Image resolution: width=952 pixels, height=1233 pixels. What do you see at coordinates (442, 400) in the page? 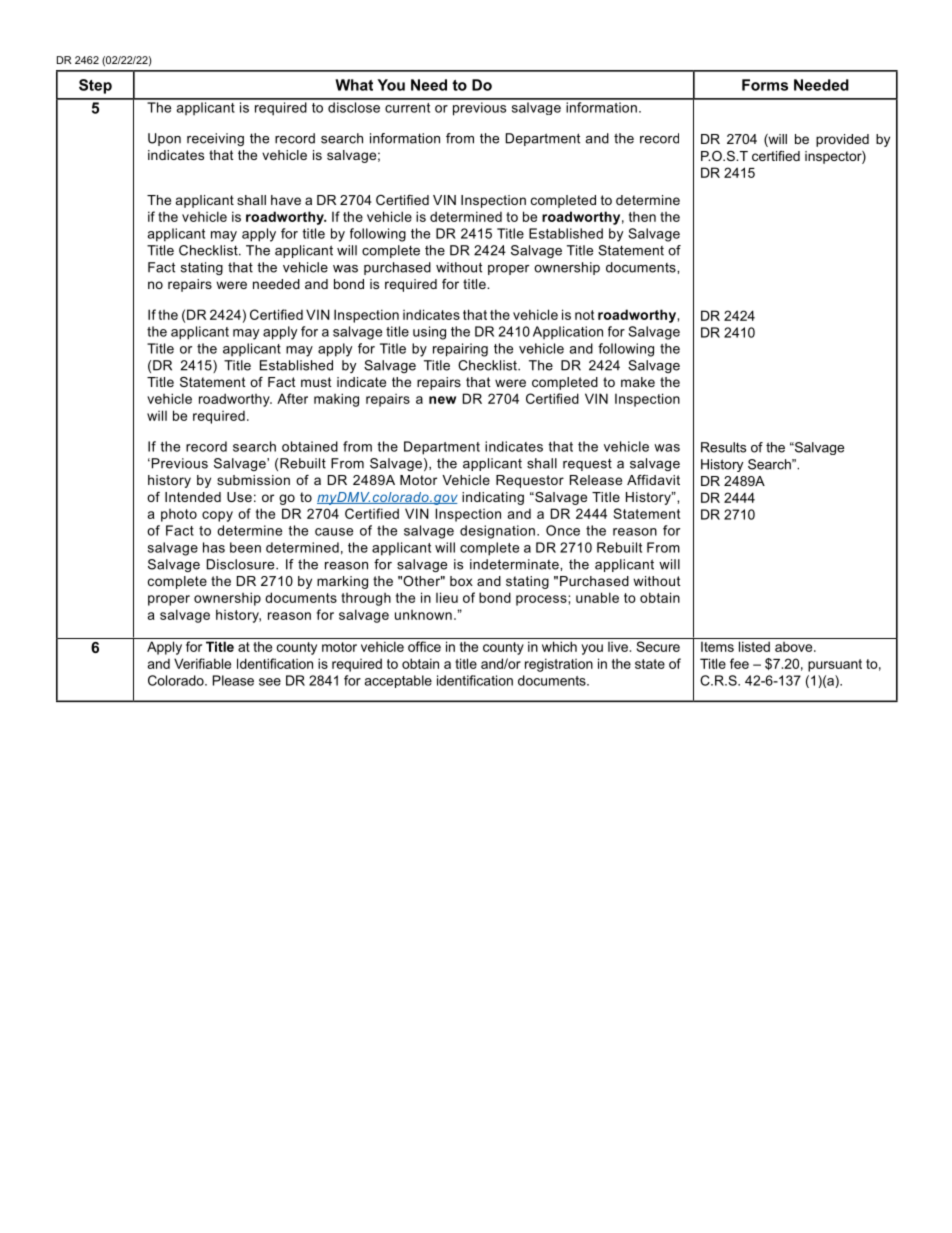
I see `new` at bounding box center [442, 400].
